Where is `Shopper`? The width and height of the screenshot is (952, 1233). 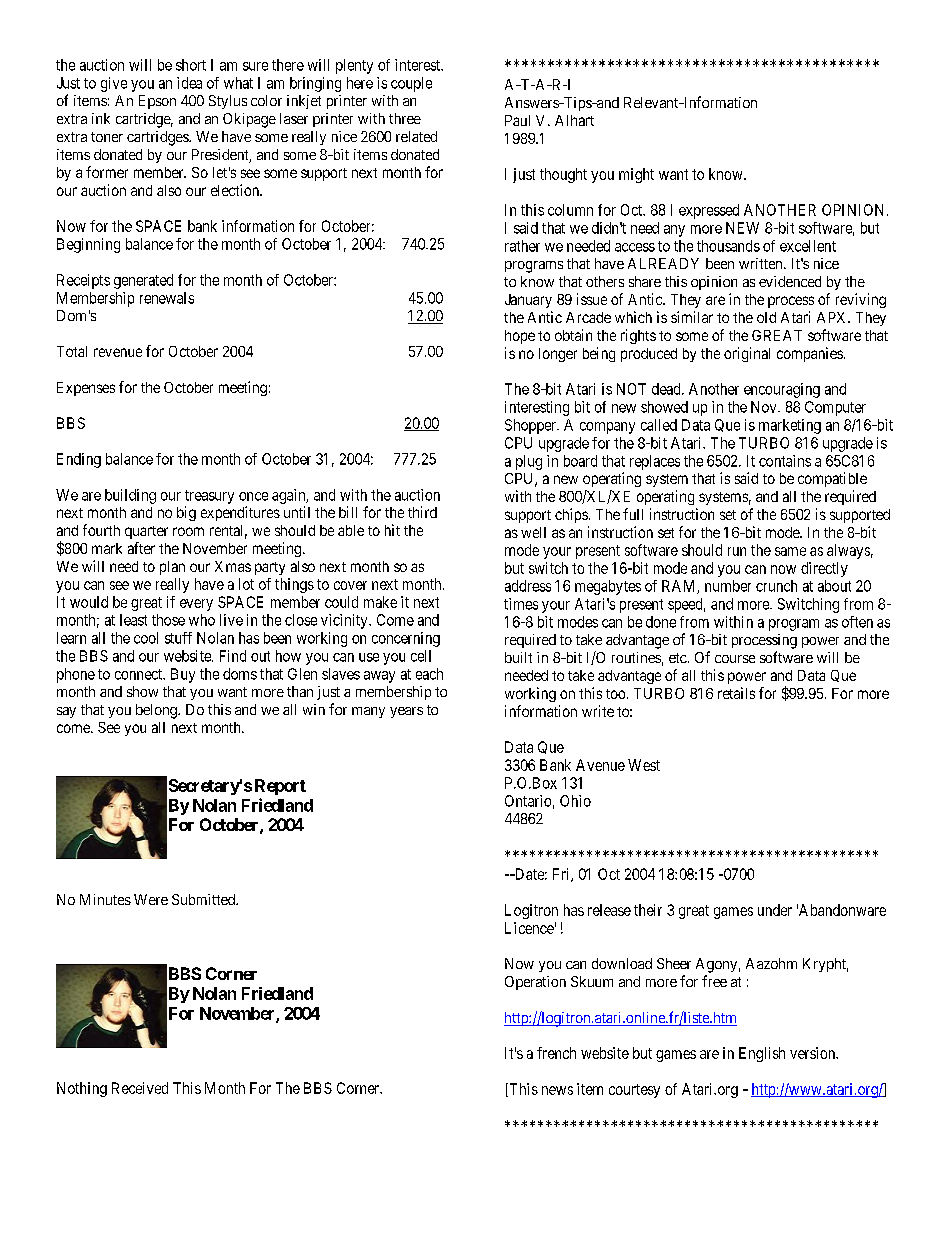
Shopper is located at coordinates (531, 426).
